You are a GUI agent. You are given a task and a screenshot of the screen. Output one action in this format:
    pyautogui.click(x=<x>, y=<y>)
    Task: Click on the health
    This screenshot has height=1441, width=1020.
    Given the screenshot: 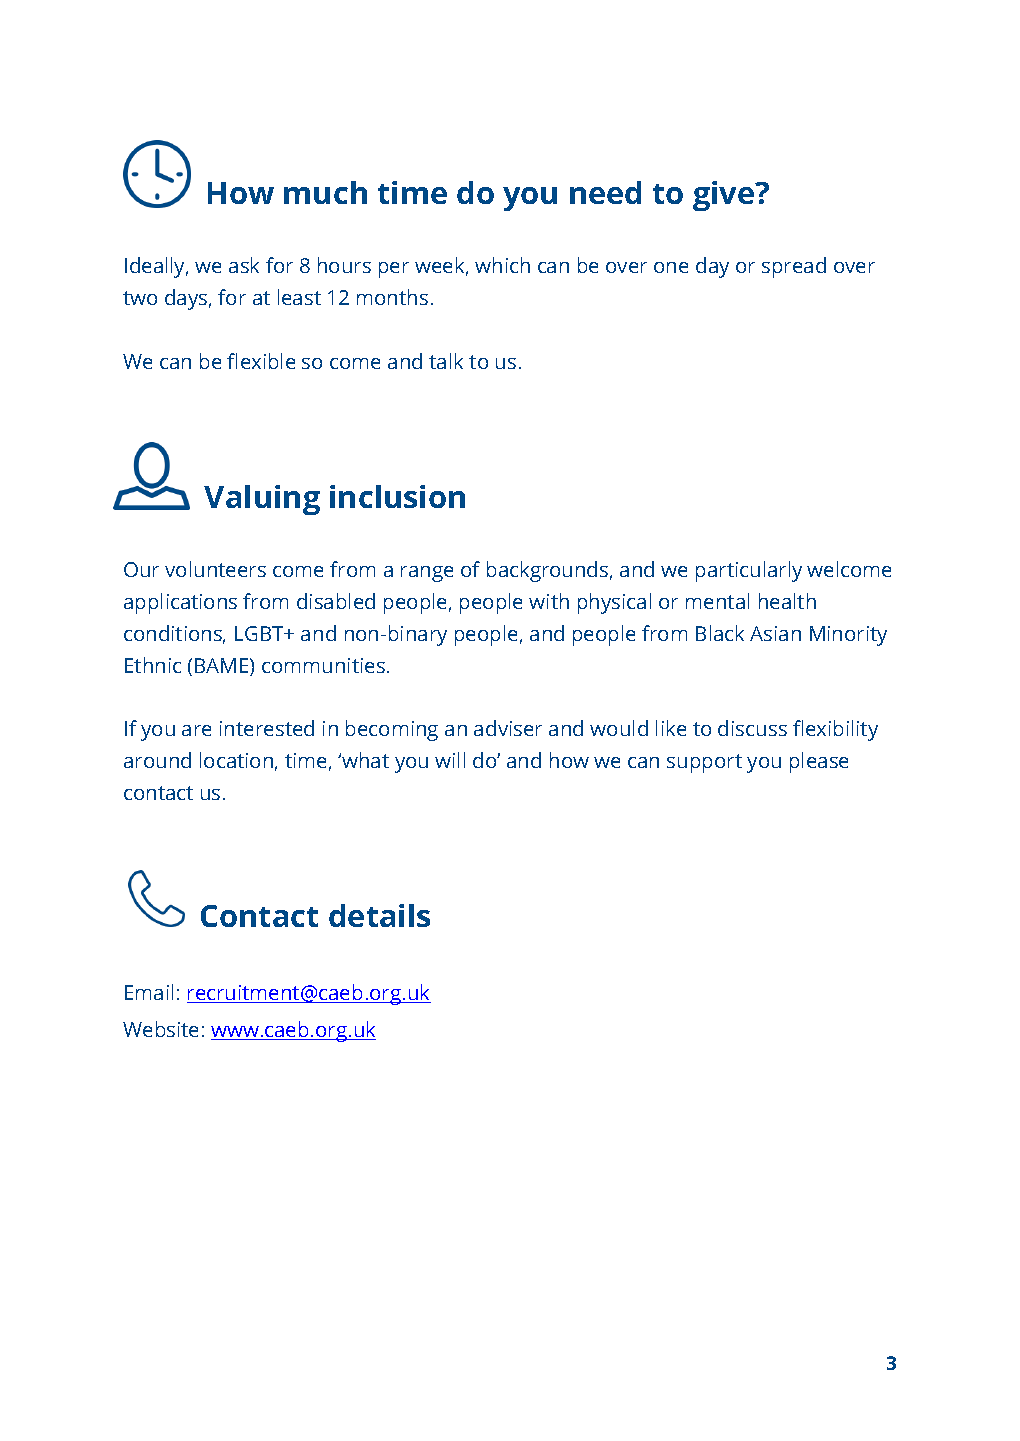 What is the action you would take?
    pyautogui.click(x=787, y=601)
